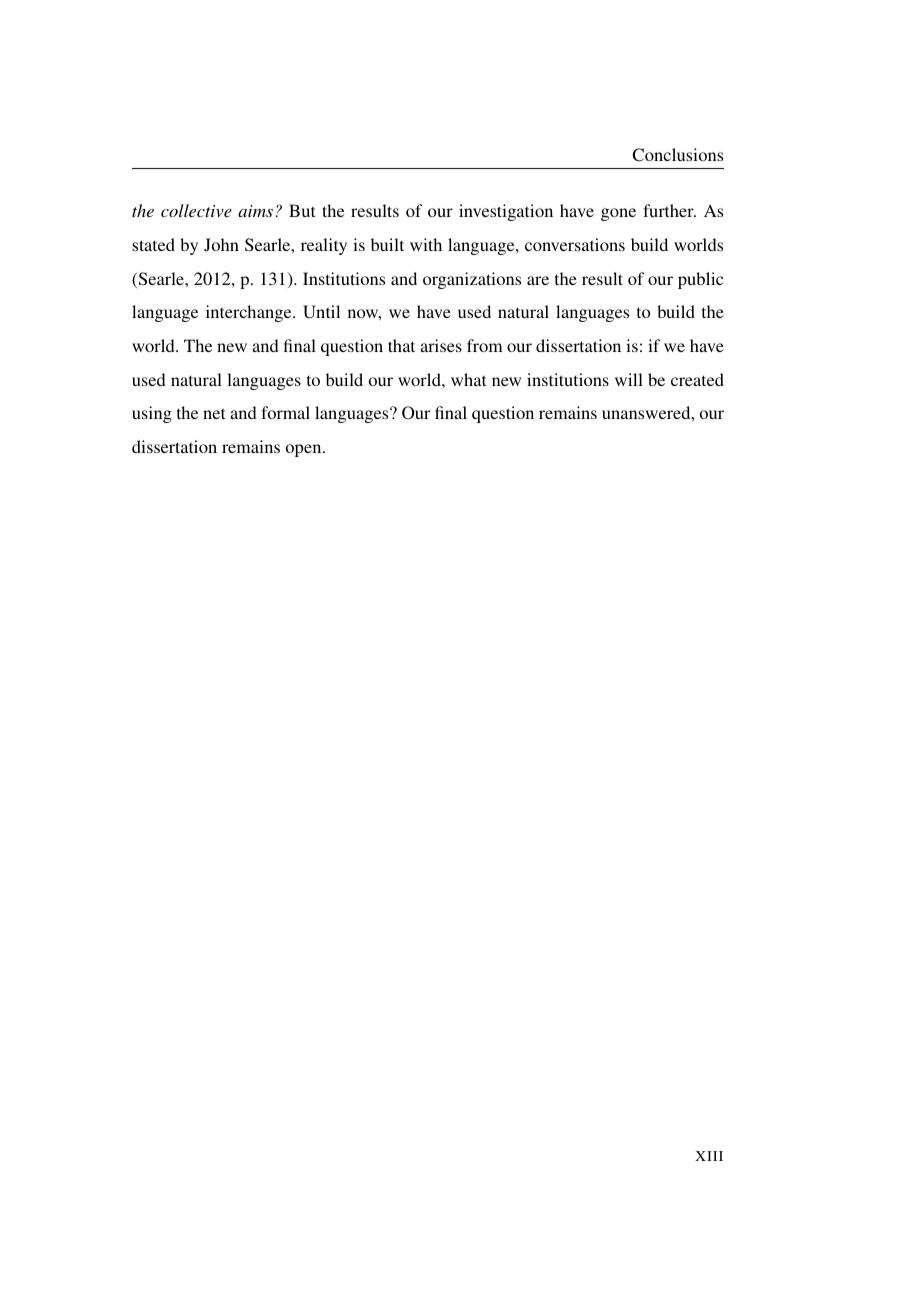 The image size is (924, 1308). What do you see at coordinates (305, 450) in the screenshot?
I see `open` at bounding box center [305, 450].
